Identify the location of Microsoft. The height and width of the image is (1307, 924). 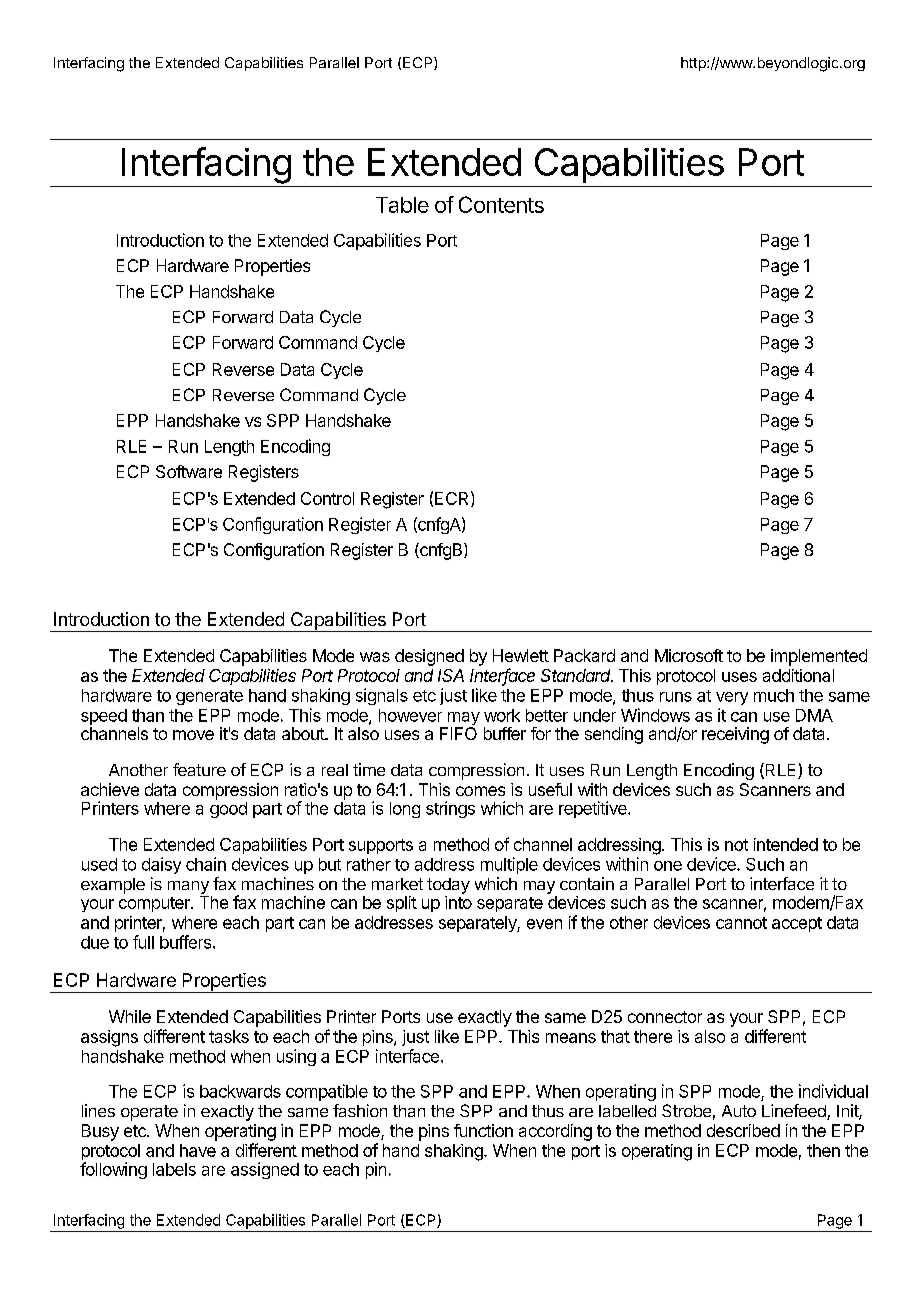
(689, 655).
